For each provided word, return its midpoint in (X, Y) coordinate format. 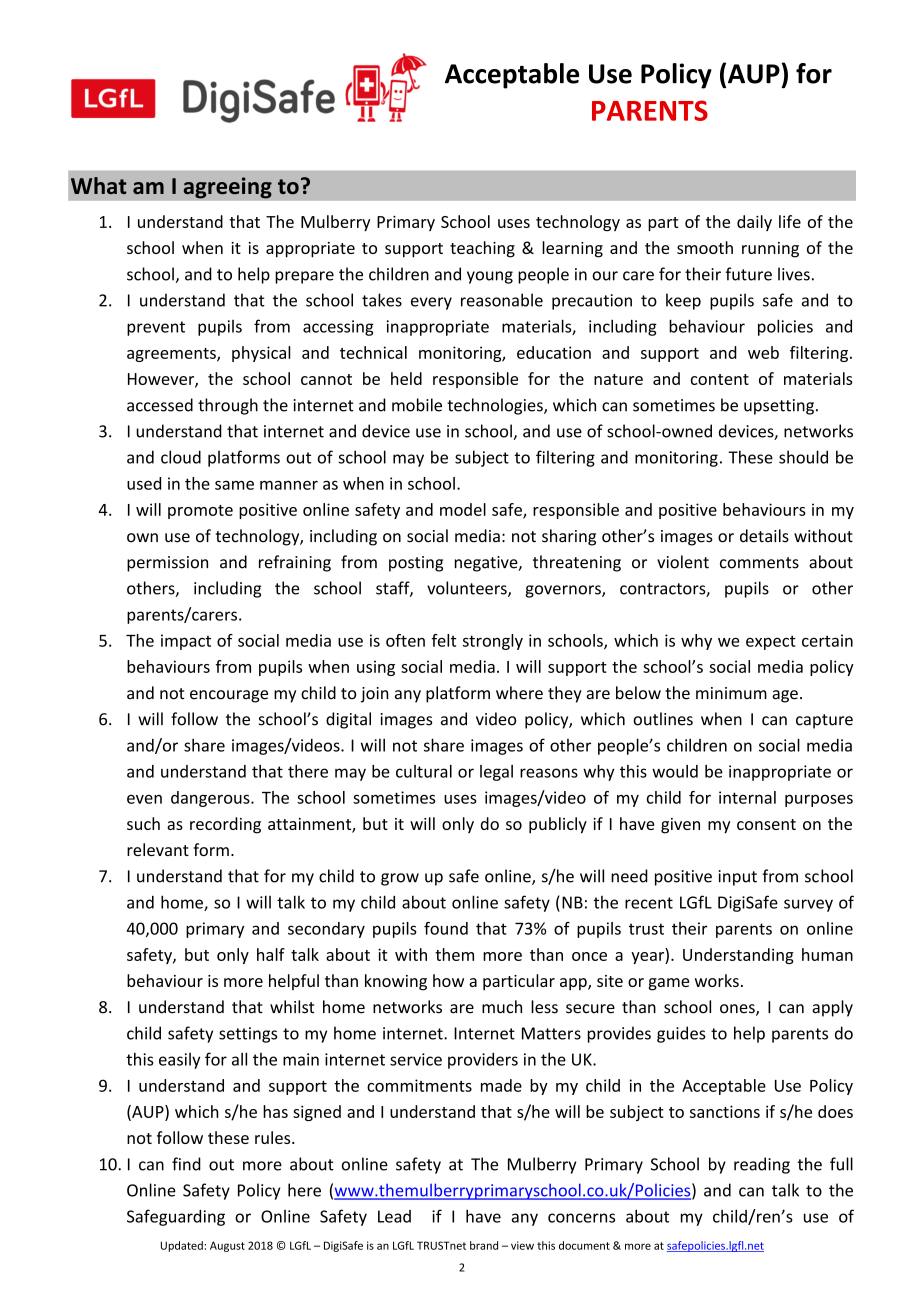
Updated (182, 1246)
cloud (181, 457)
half (271, 954)
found (446, 928)
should (803, 457)
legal (496, 773)
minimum (731, 693)
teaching (482, 249)
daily (754, 223)
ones (738, 1010)
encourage (229, 696)
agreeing (227, 188)
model (463, 509)
